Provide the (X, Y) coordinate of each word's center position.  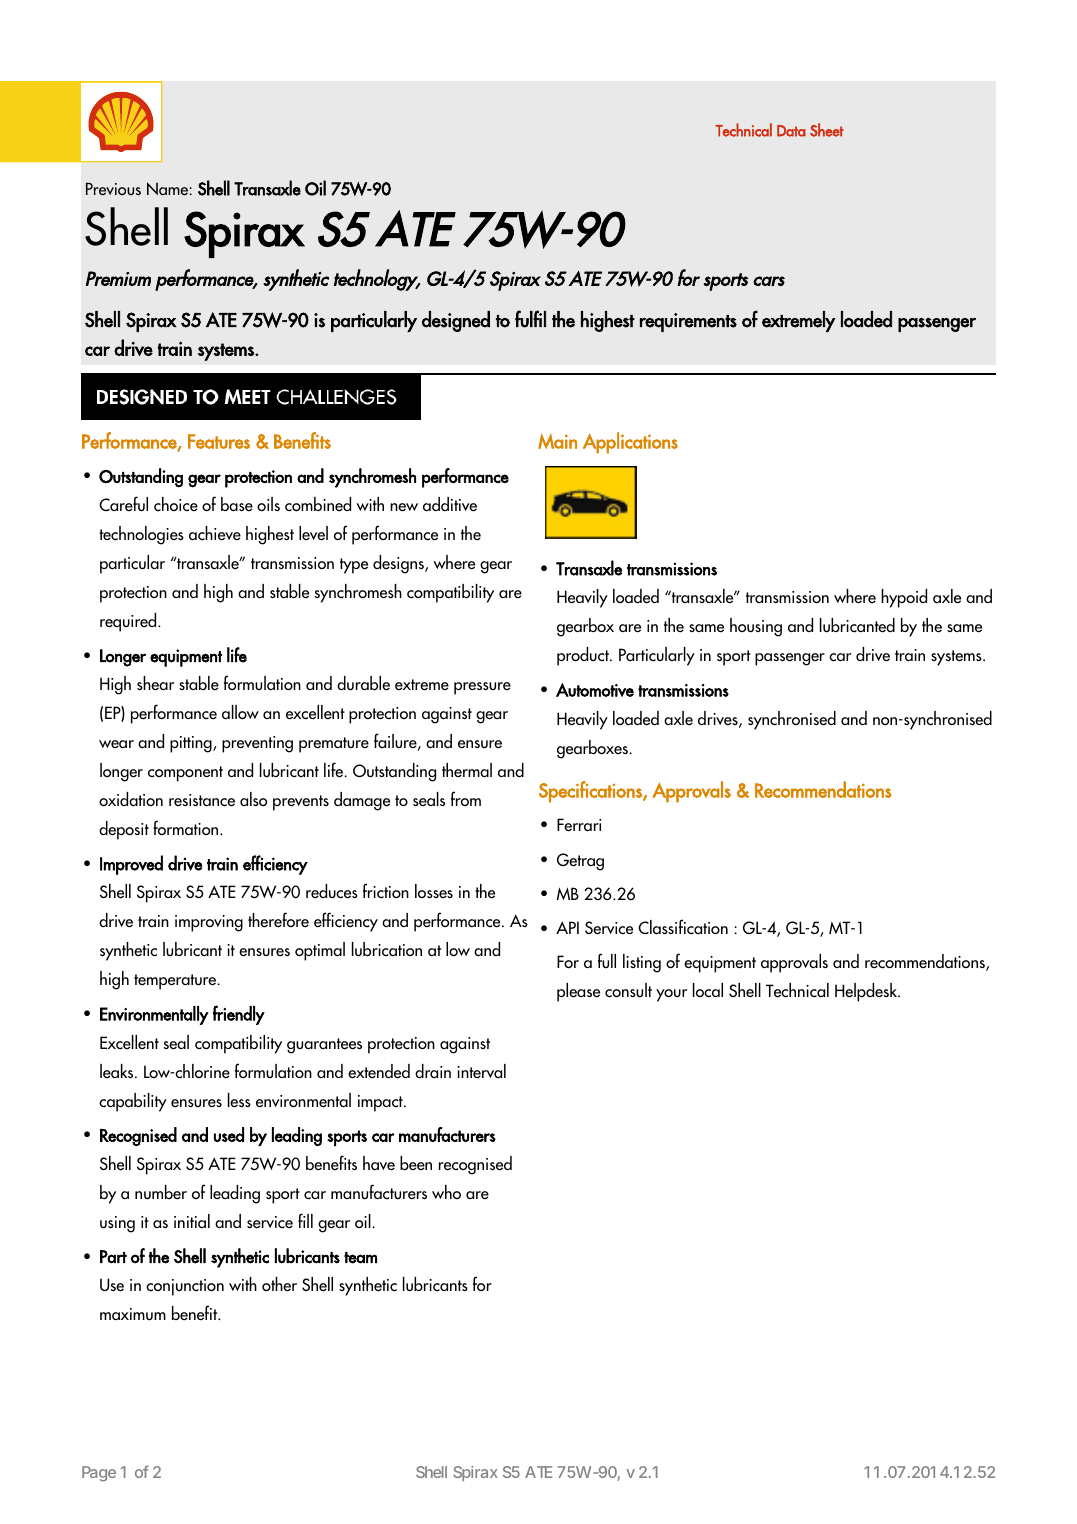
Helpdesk (867, 992)
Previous (113, 188)
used (229, 1134)
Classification (683, 927)
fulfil (530, 319)
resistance (202, 800)
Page (99, 1474)
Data (791, 131)
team (360, 1258)
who (446, 1192)
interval (481, 1071)
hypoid (904, 598)
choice (176, 504)
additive (450, 504)
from (466, 798)
